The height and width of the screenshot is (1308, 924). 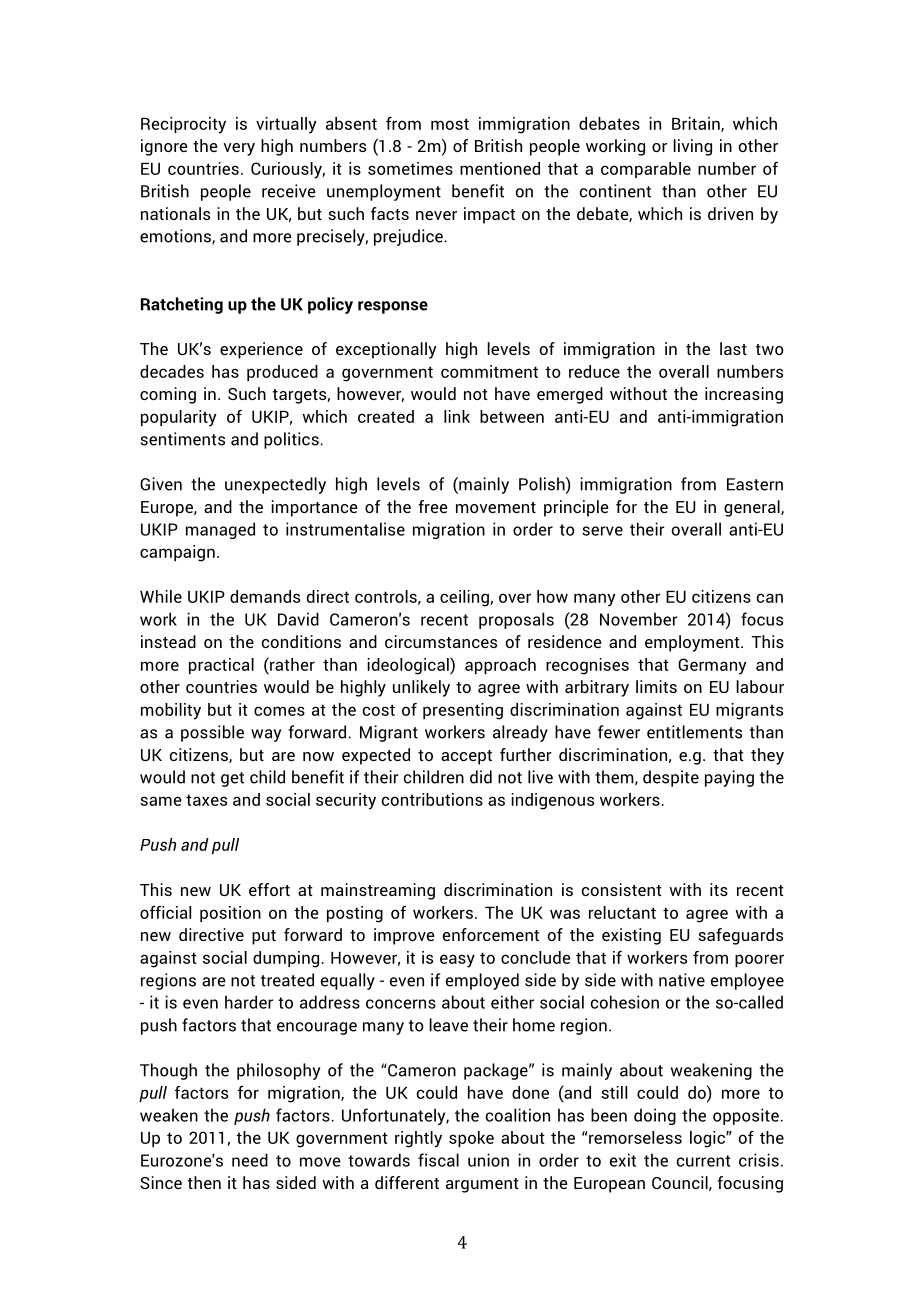 I want to click on possible, so click(x=212, y=733).
